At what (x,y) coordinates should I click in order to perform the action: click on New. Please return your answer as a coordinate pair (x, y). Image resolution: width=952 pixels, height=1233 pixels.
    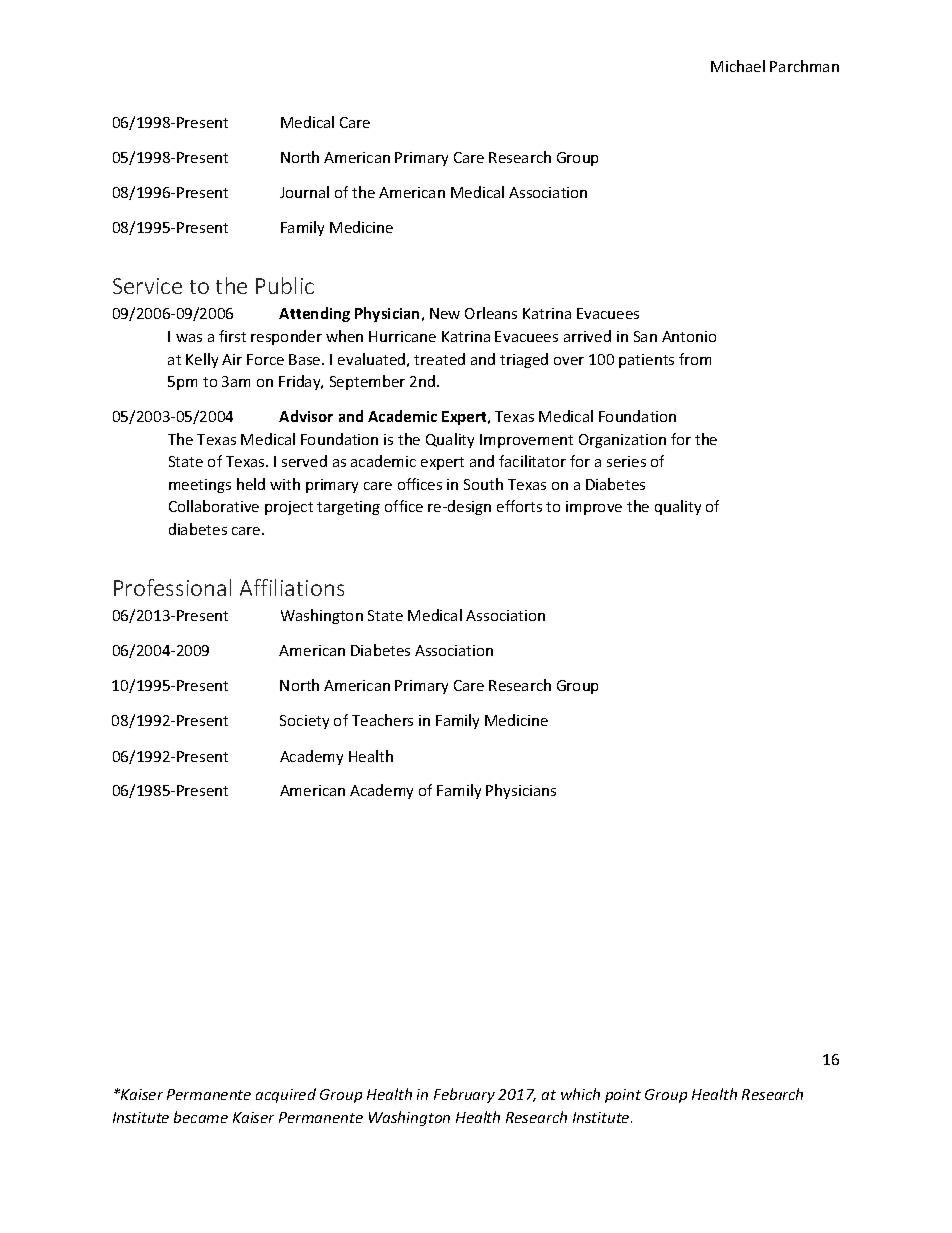
    Looking at the image, I should click on (445, 313).
